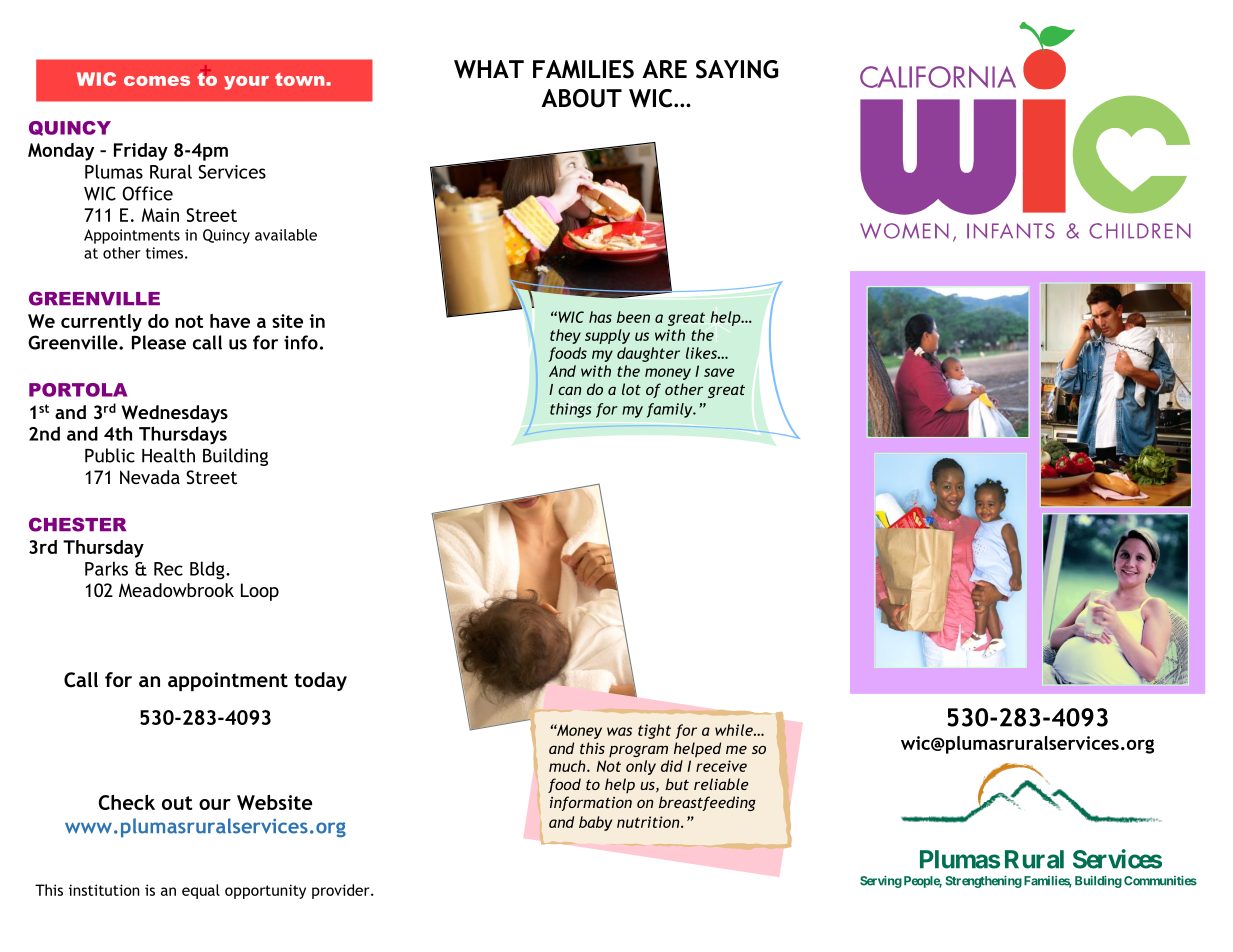  Describe the element at coordinates (201, 891) in the screenshot. I see `equal` at that location.
